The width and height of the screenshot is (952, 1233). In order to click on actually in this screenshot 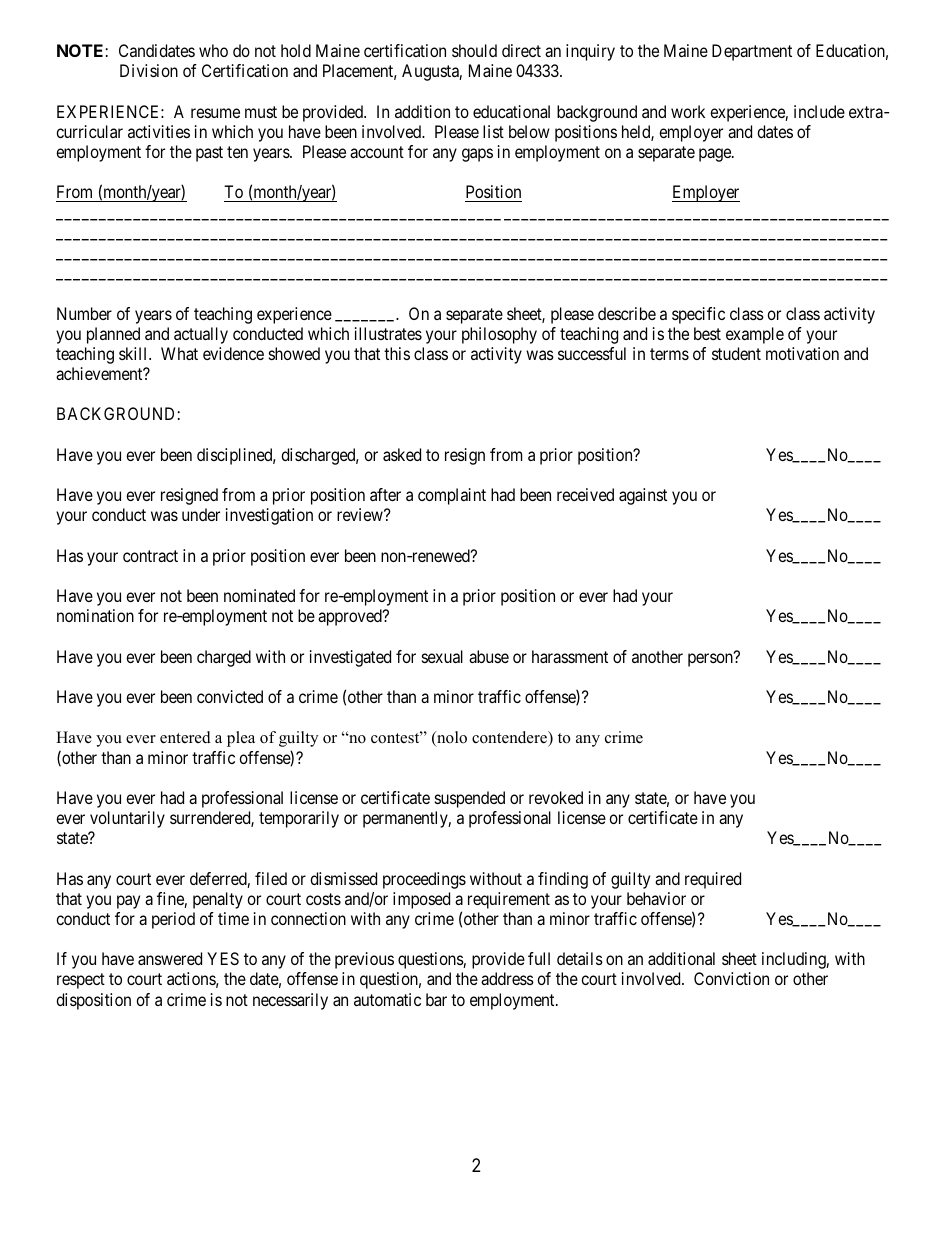, I will do `click(201, 335)`.
